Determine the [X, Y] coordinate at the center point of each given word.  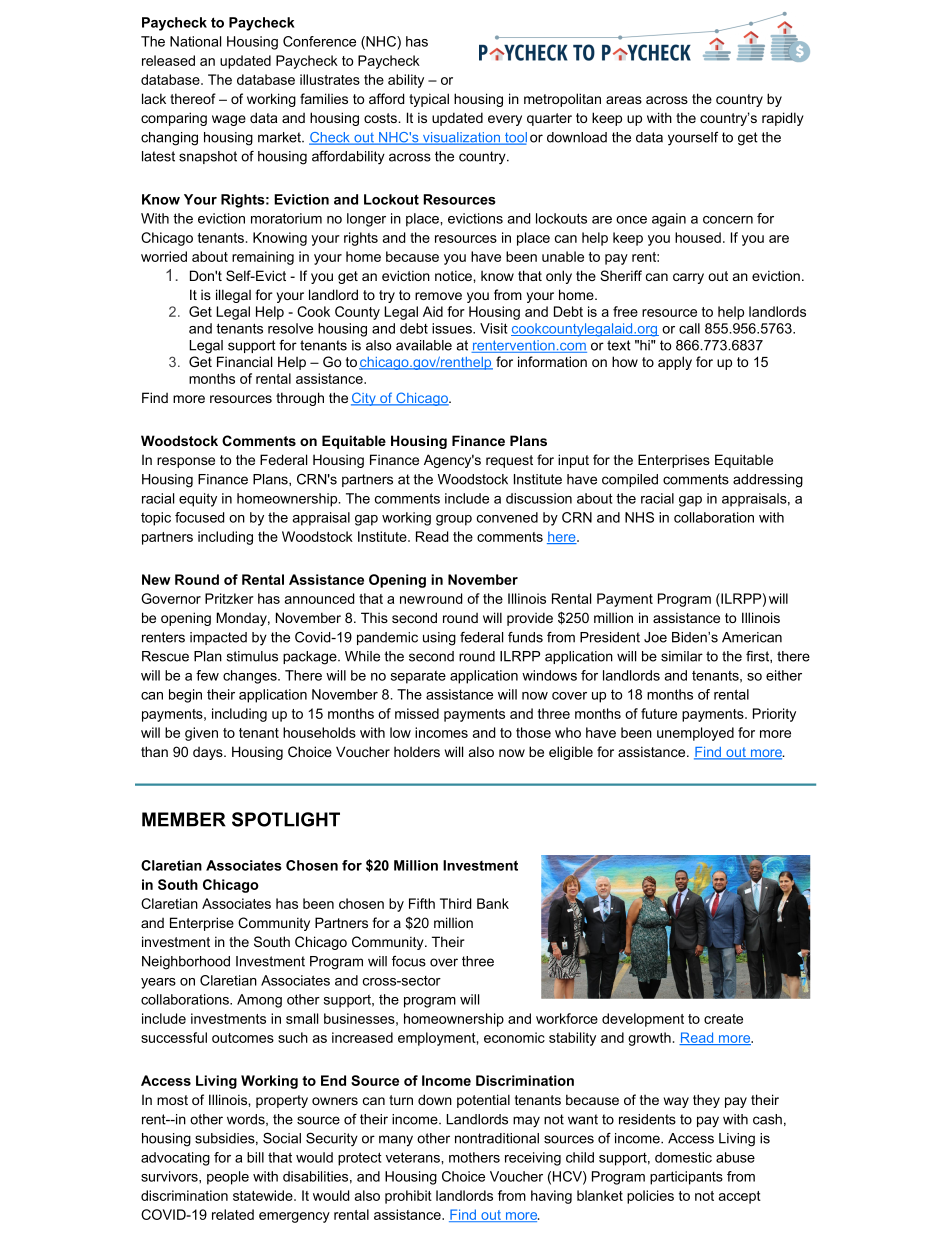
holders [417, 751]
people [228, 1178]
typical [429, 100]
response [186, 462]
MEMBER [184, 819]
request [509, 461]
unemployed [695, 734]
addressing [768, 481]
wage [229, 120]
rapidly [783, 119]
